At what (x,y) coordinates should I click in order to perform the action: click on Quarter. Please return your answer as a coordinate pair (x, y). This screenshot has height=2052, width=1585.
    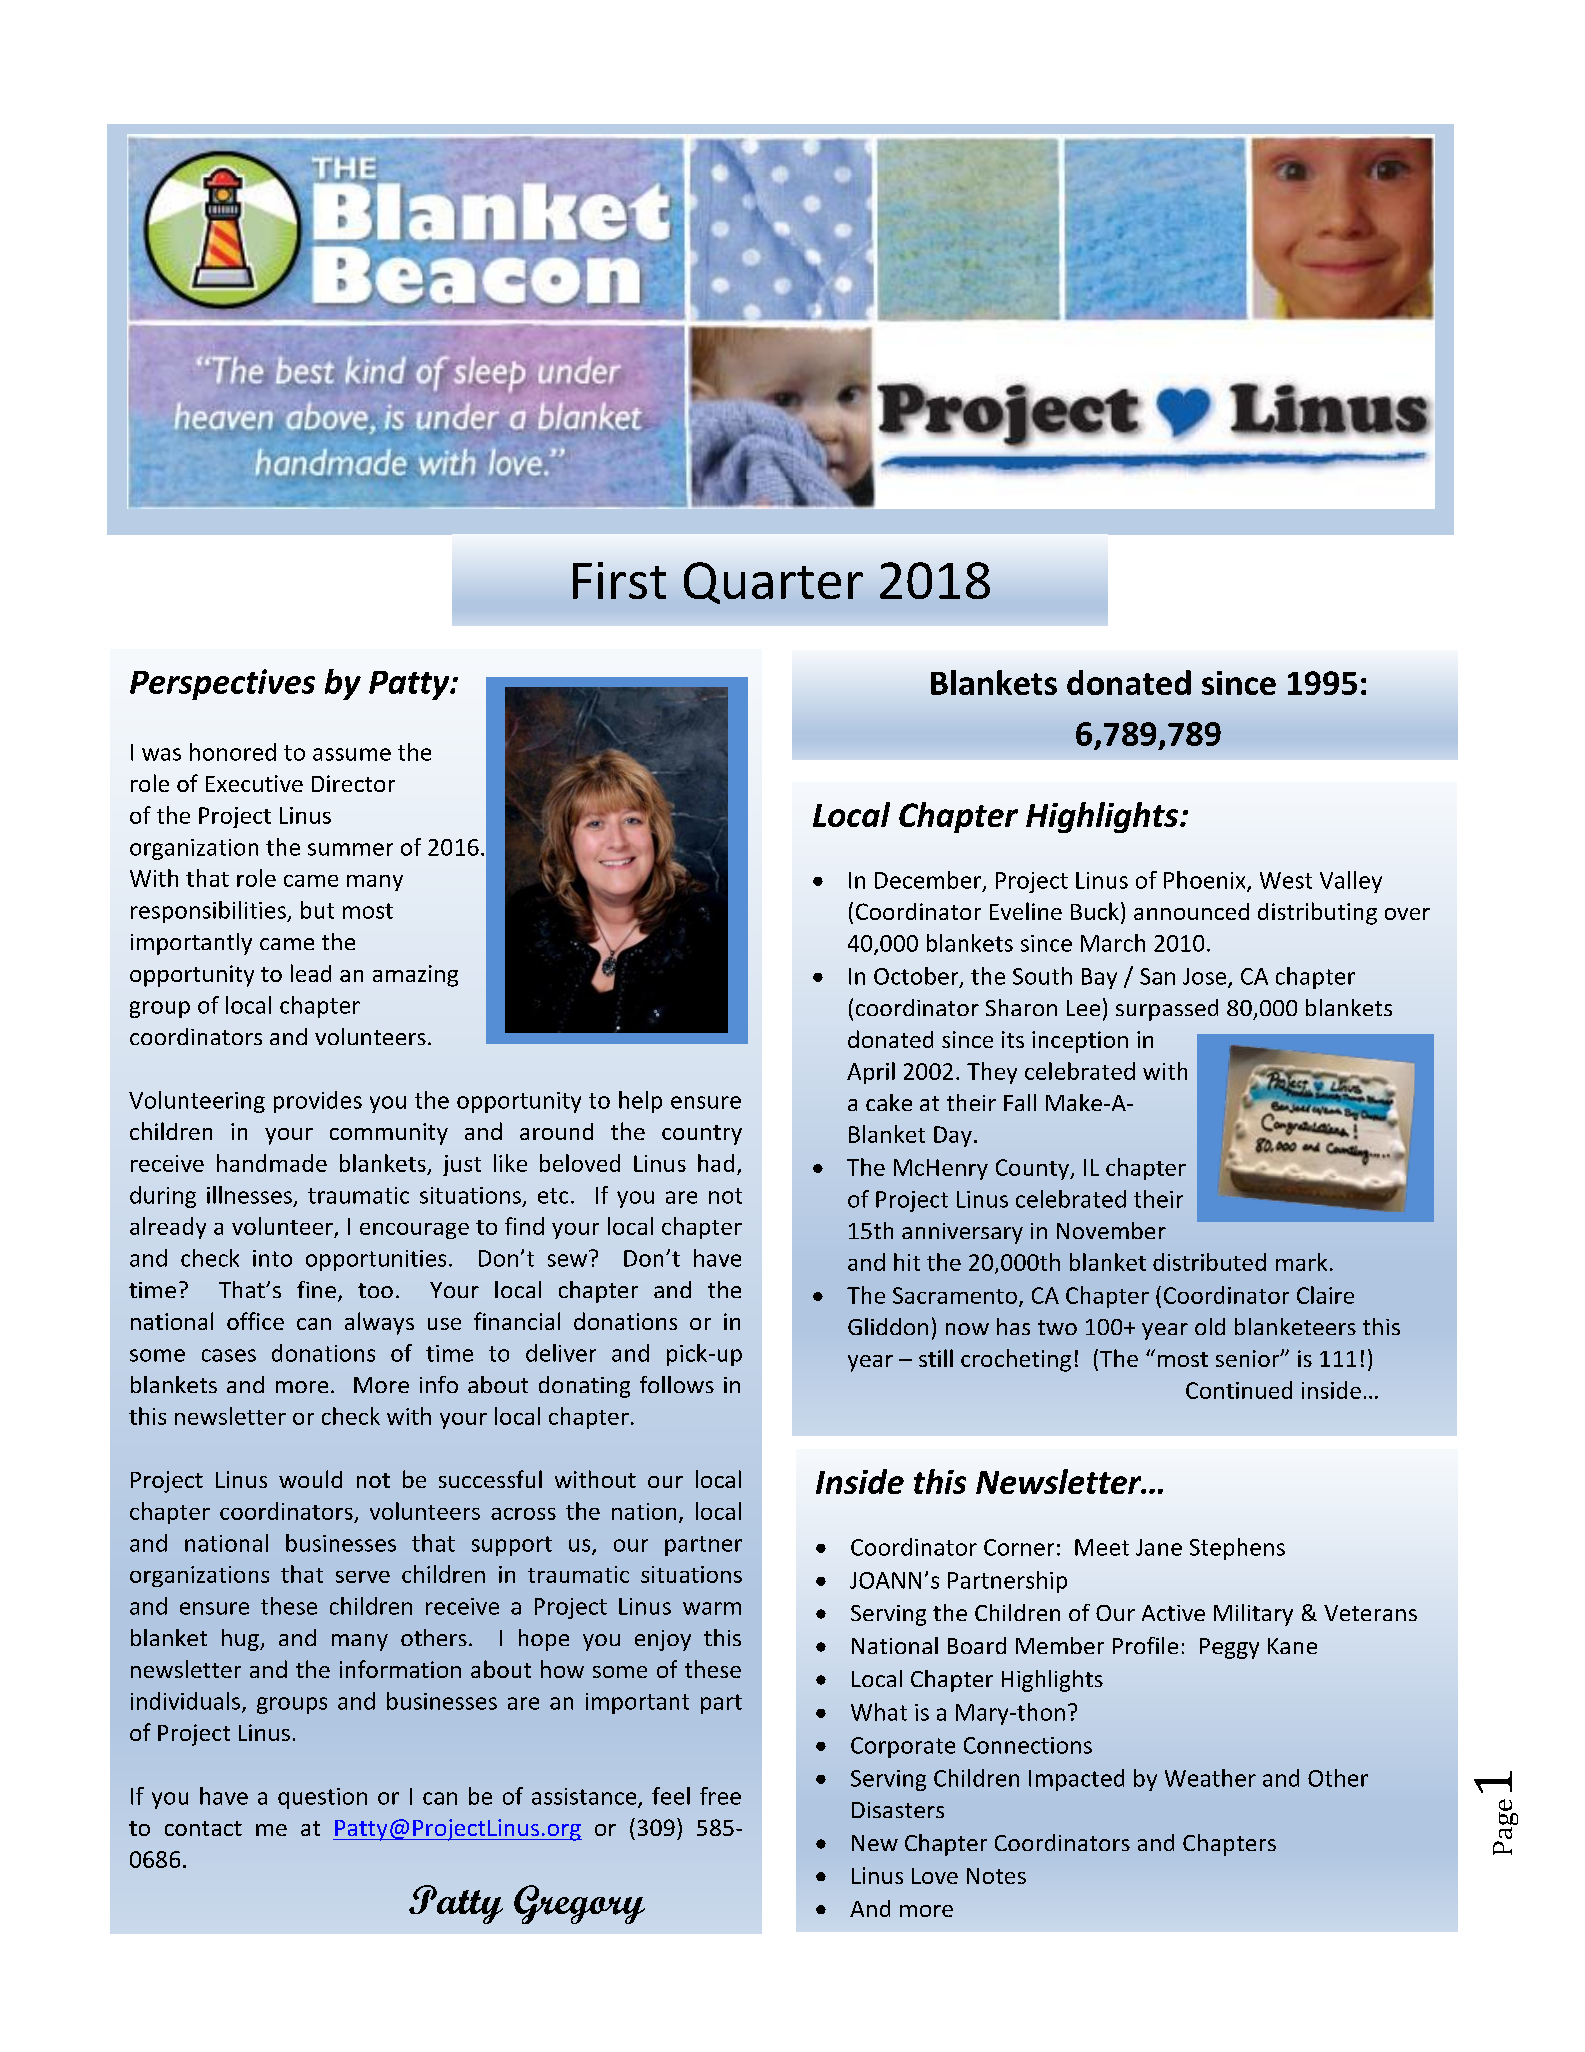
    Looking at the image, I should click on (773, 583).
